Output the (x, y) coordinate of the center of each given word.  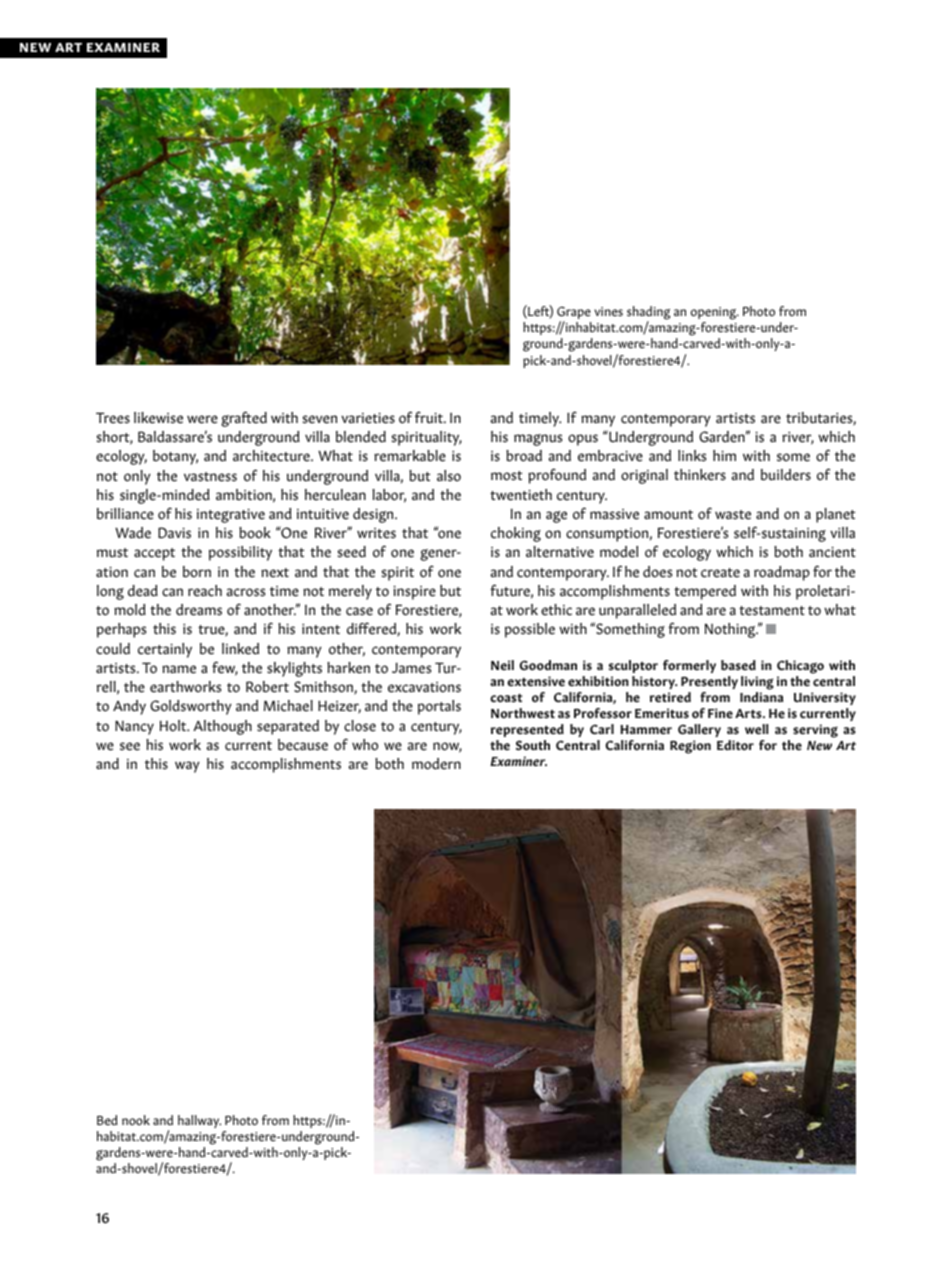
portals (439, 707)
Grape (574, 314)
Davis (174, 533)
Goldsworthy (191, 707)
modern (436, 764)
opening (715, 315)
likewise (158, 418)
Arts (749, 714)
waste (733, 515)
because (303, 745)
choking (516, 534)
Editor (735, 745)
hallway (199, 1121)
